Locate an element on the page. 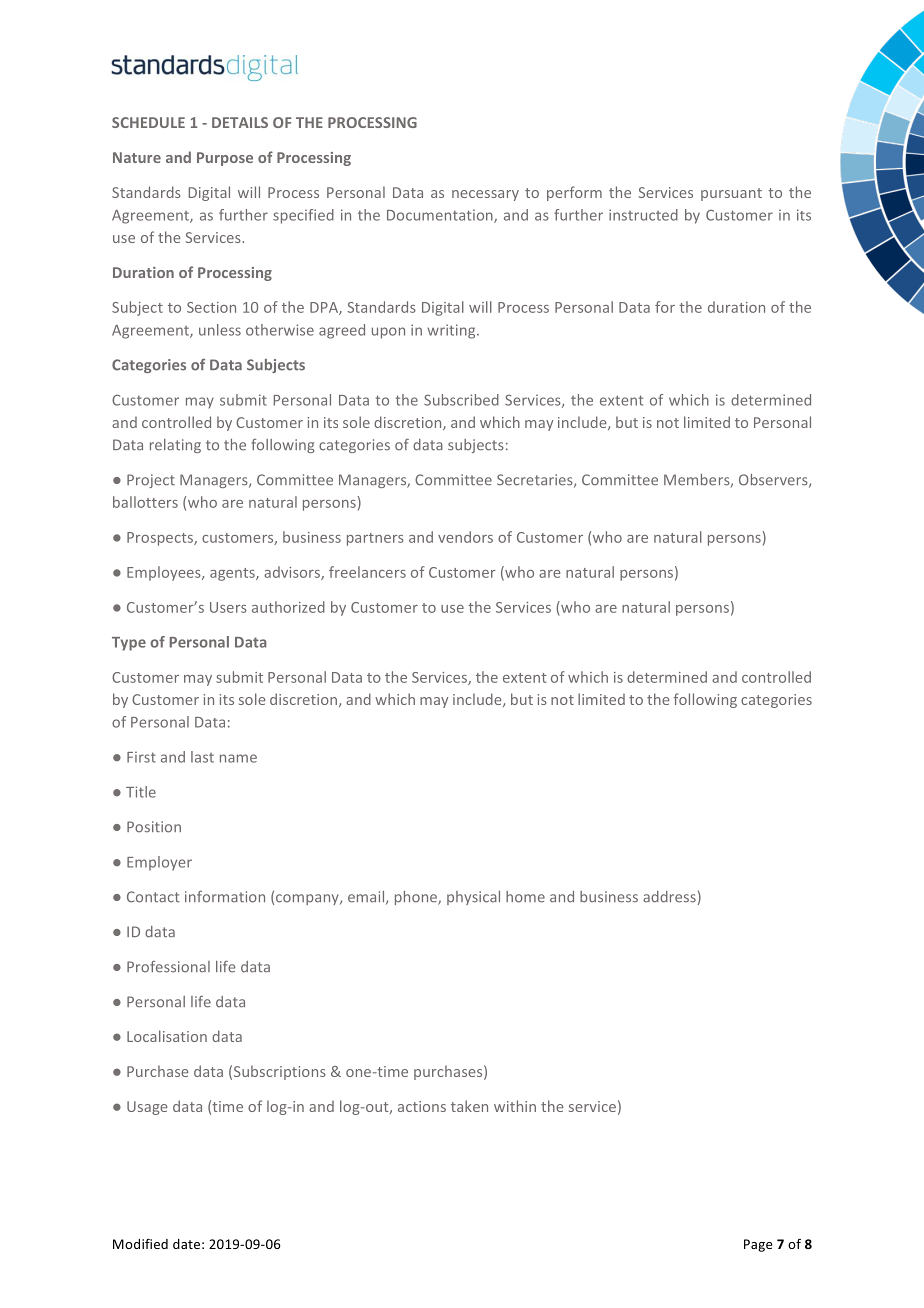 The height and width of the image is (1308, 924). vendors is located at coordinates (465, 537).
